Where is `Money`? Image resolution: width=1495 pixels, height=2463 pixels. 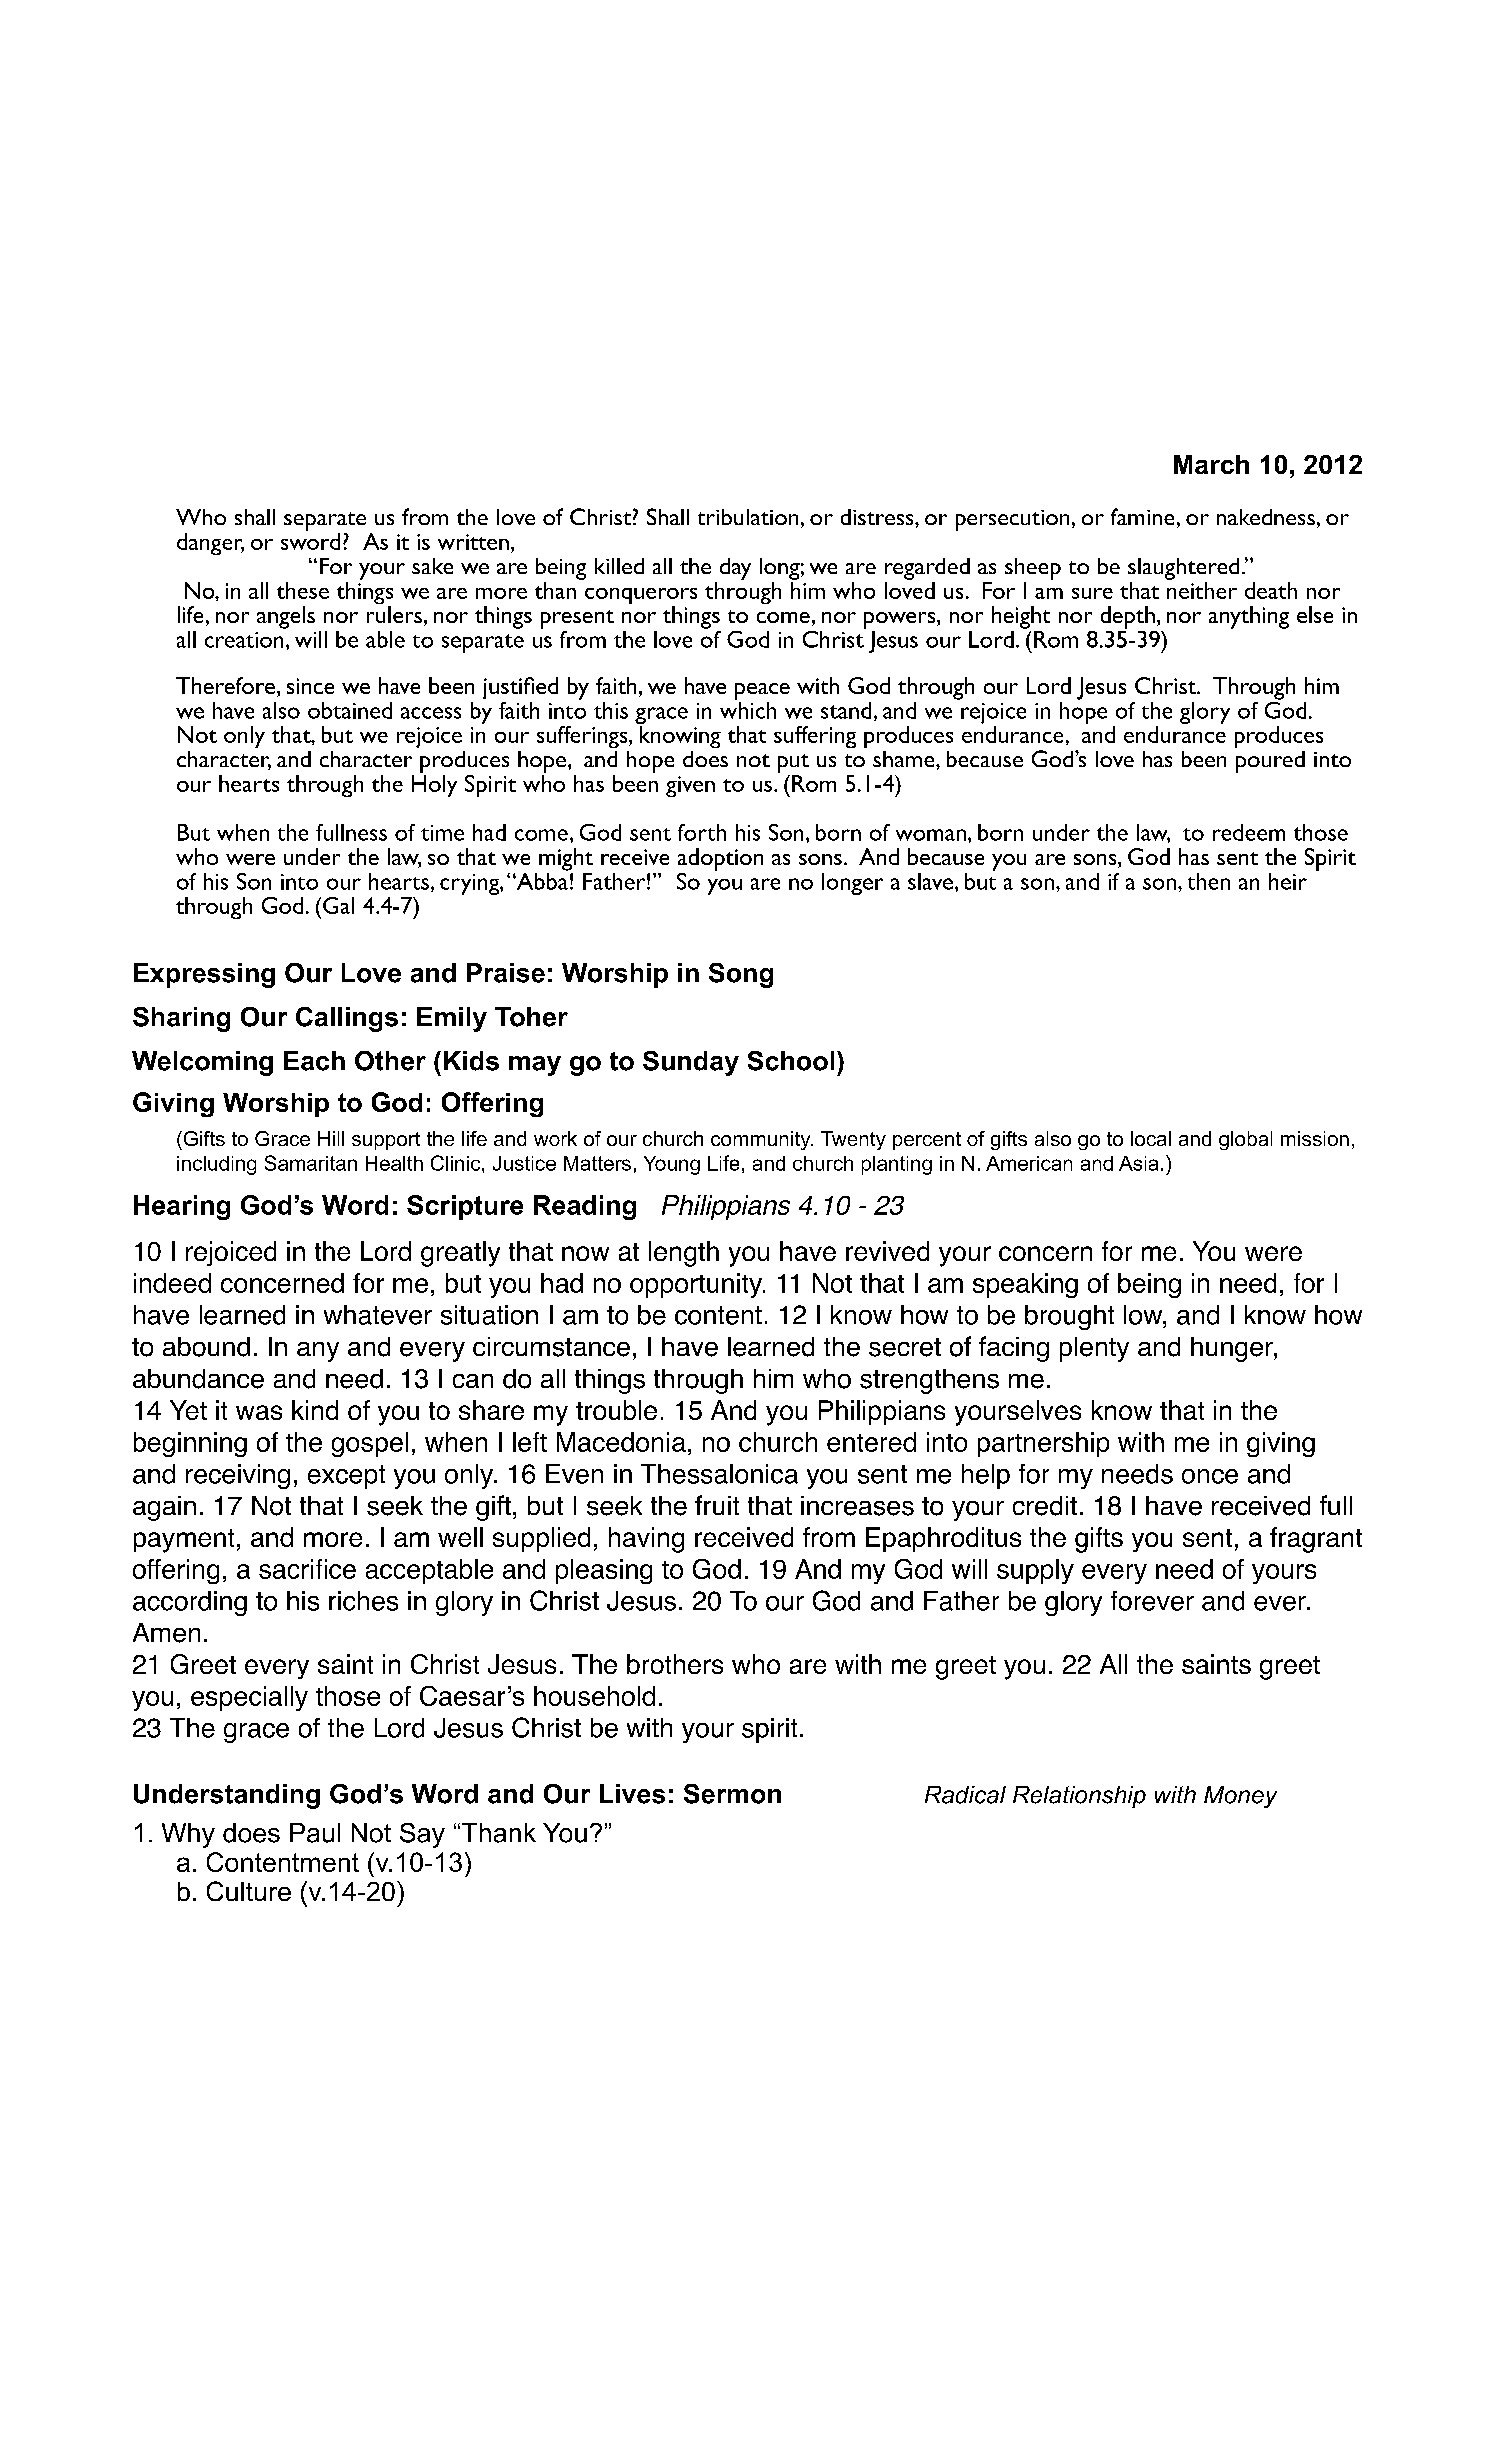
Money is located at coordinates (1240, 1797).
